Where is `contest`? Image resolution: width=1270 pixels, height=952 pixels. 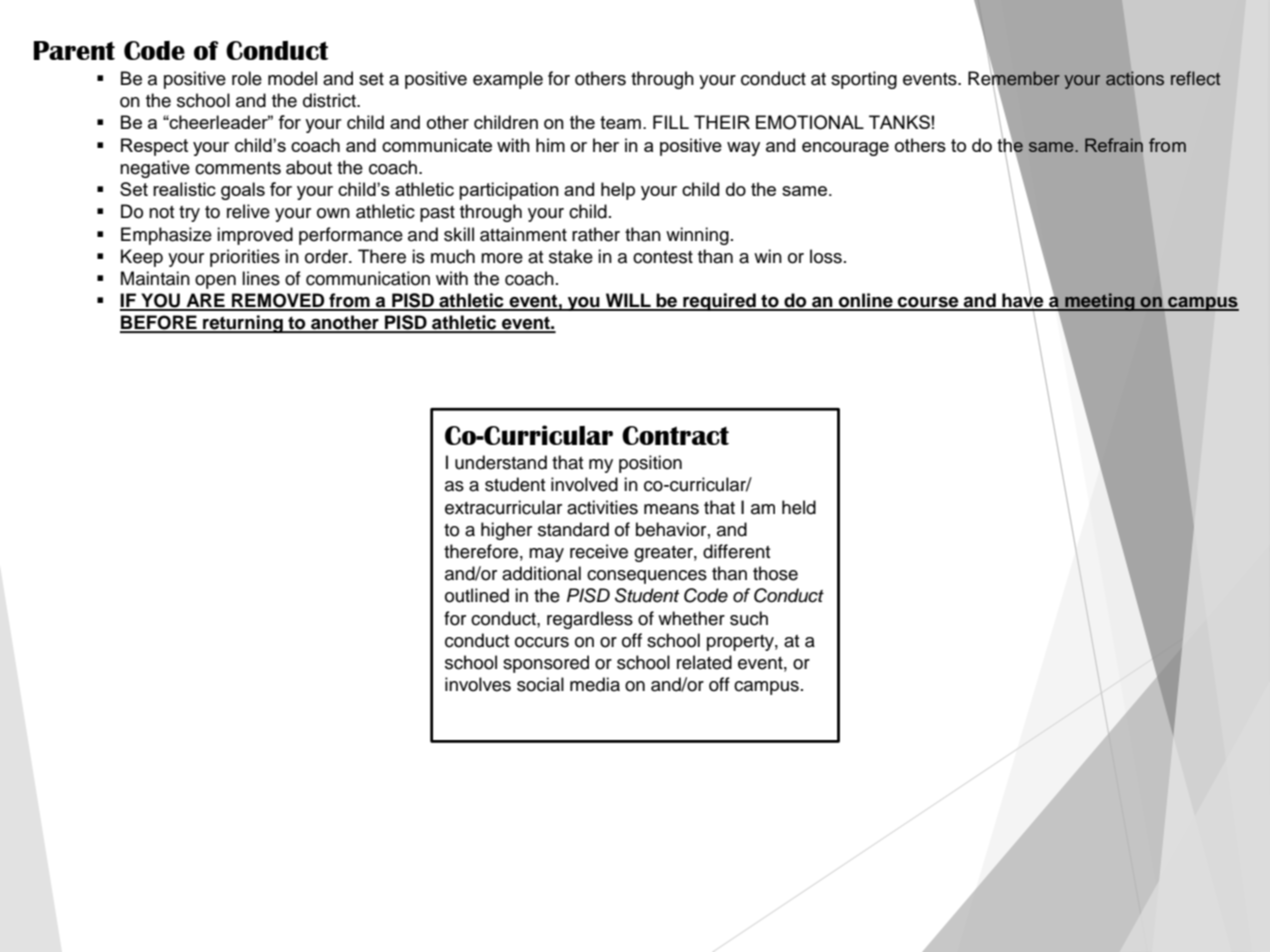
contest is located at coordinates (663, 257).
